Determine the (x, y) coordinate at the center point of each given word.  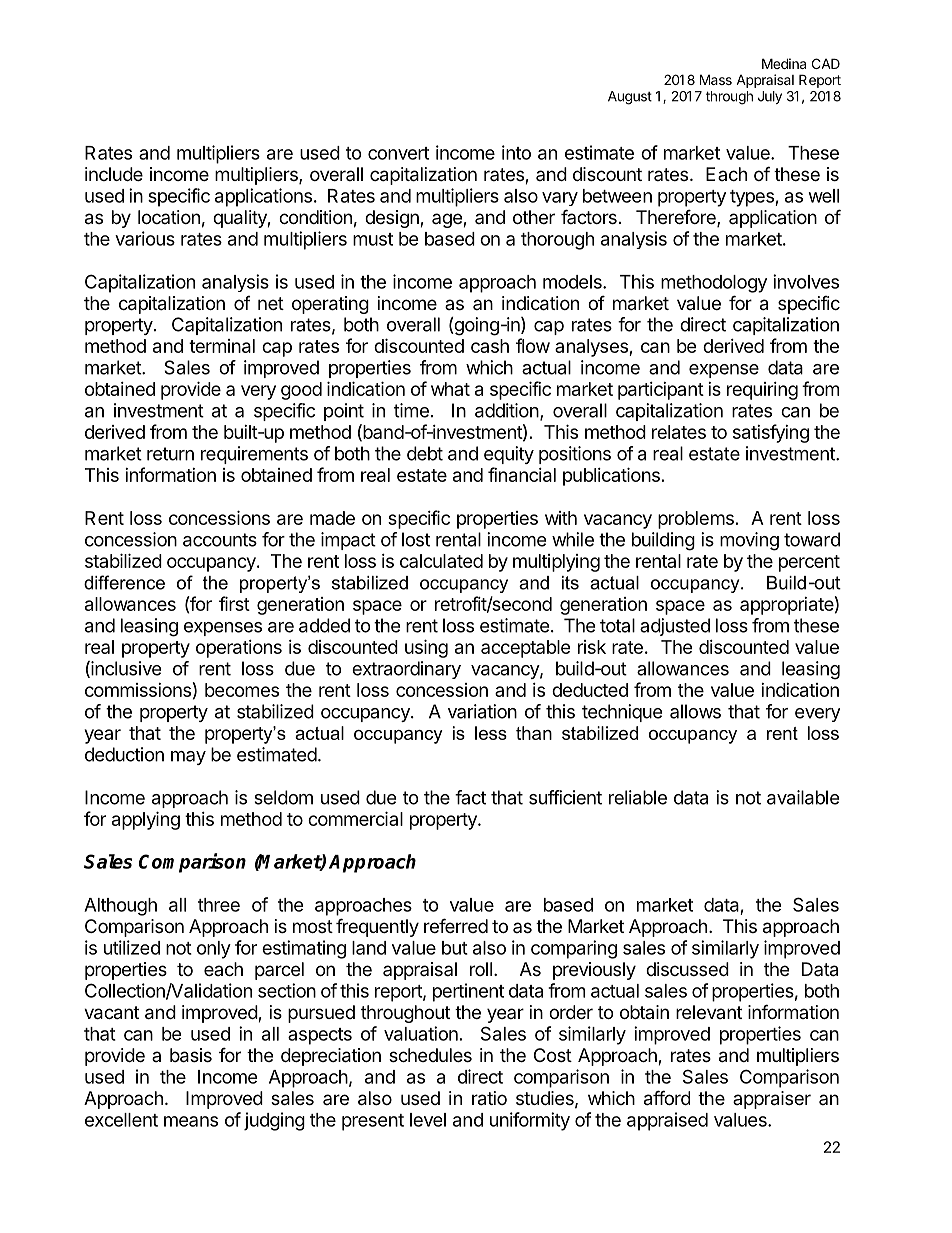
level (428, 1120)
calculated (441, 561)
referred (456, 925)
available (803, 797)
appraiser (772, 1100)
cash (490, 346)
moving (749, 541)
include (114, 174)
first (234, 603)
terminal (222, 346)
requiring (762, 391)
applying (146, 820)
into (516, 152)
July (770, 97)
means (191, 1121)
